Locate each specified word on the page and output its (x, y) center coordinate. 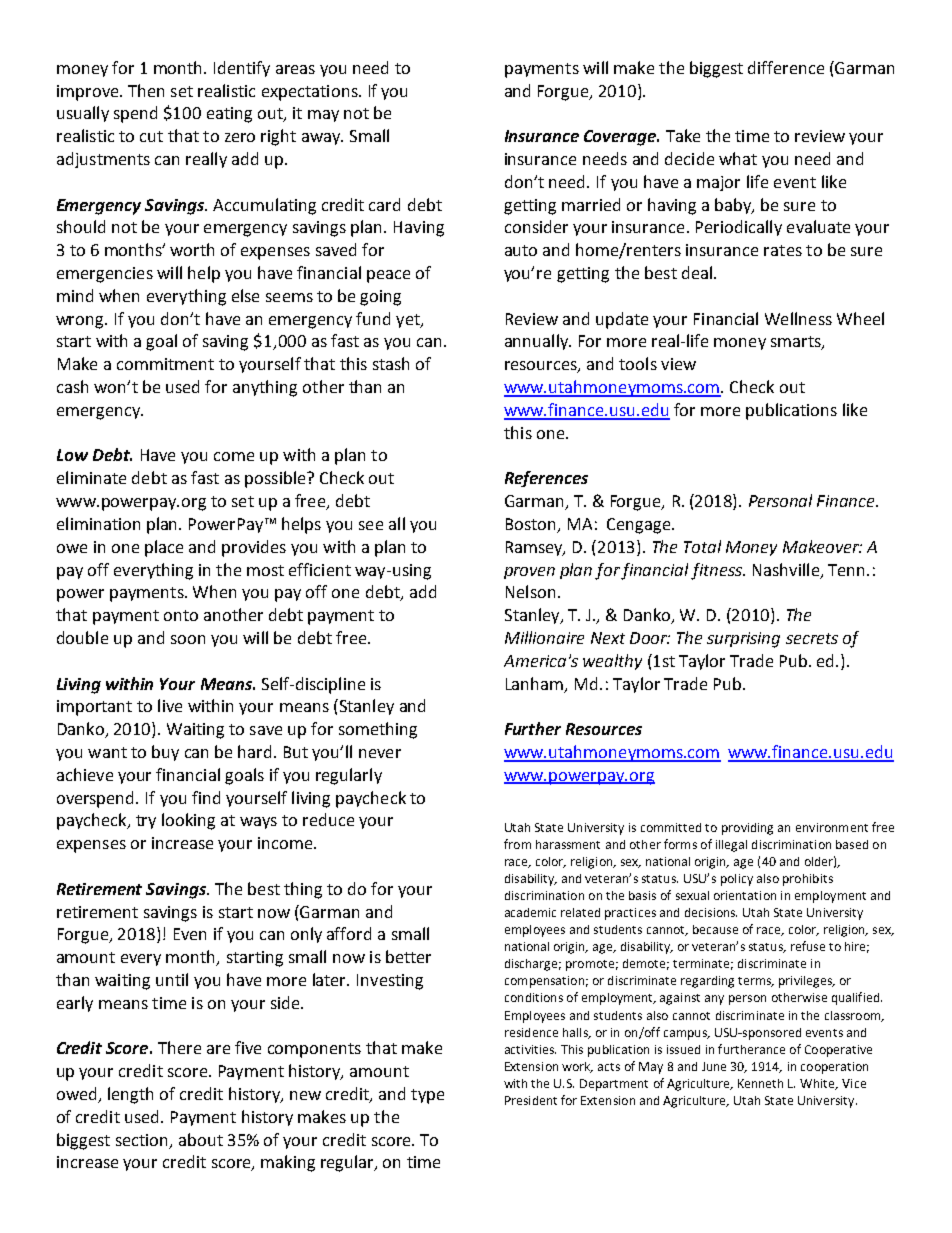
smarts (797, 343)
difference (786, 67)
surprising (743, 640)
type (427, 1096)
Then (146, 90)
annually (538, 342)
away (322, 139)
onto (181, 615)
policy (737, 880)
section (143, 1141)
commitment (165, 364)
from (517, 844)
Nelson (530, 591)
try (146, 822)
